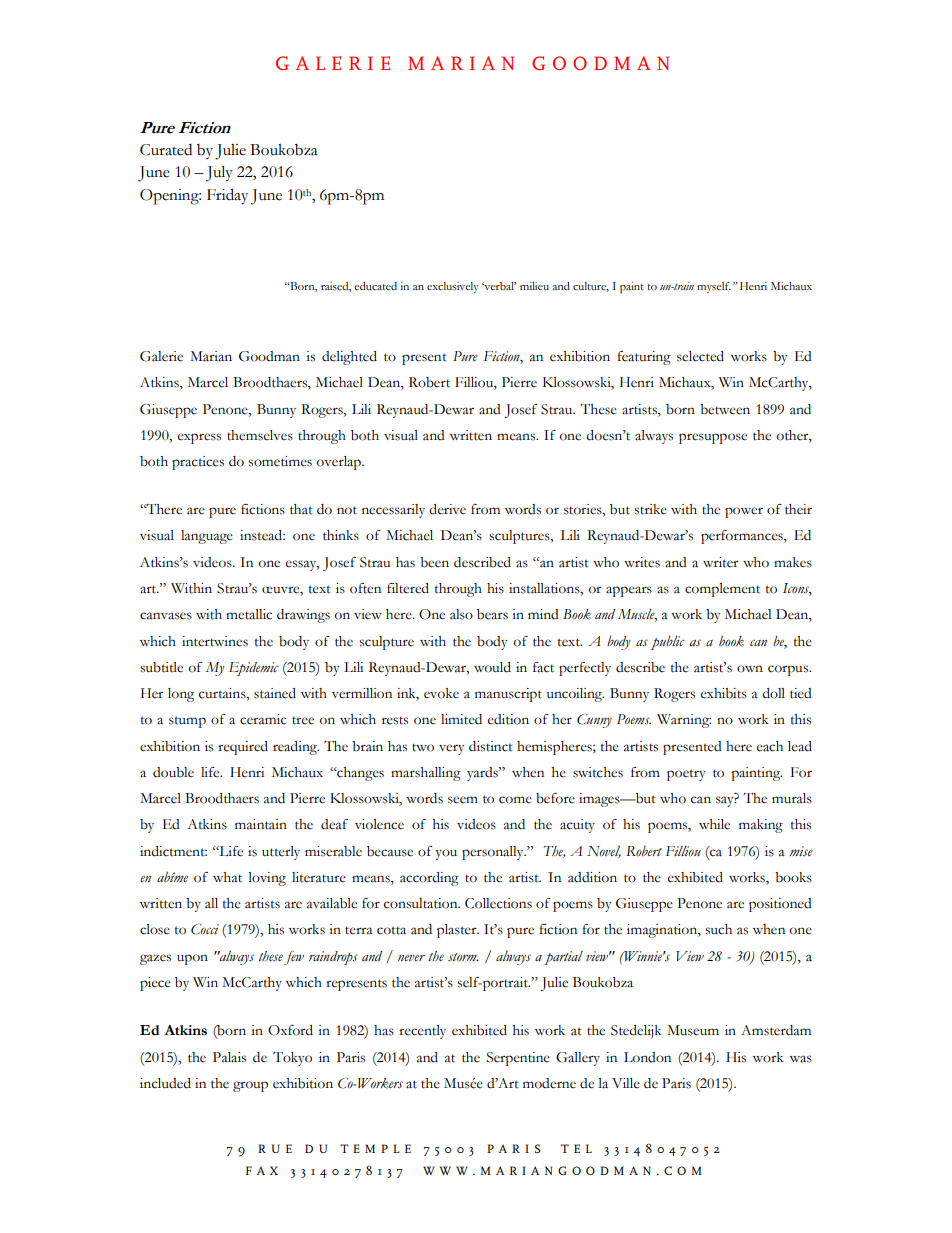 The width and height of the image is (952, 1233). Describe the element at coordinates (243, 748) in the image. I see `required` at that location.
